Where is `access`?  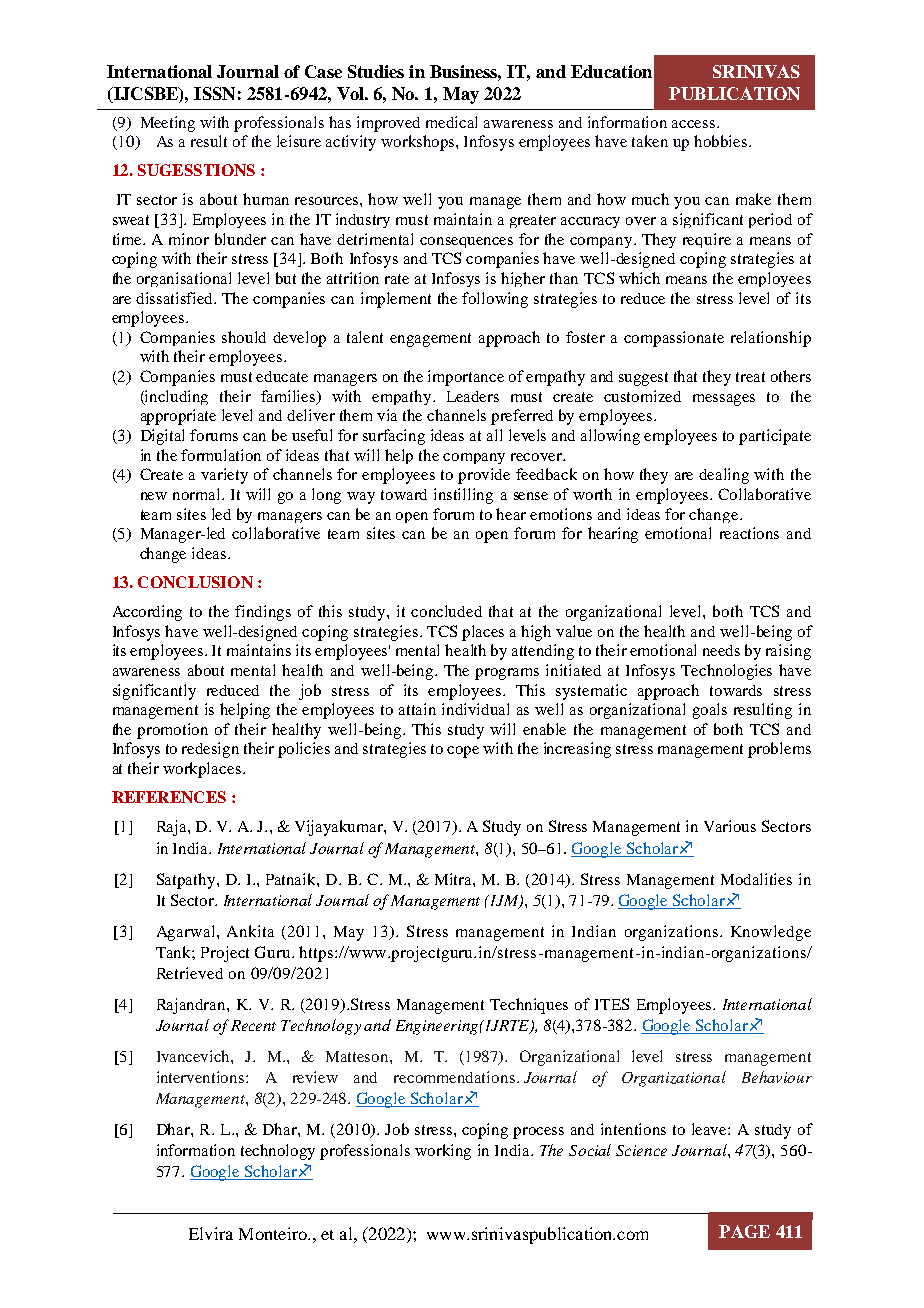
access is located at coordinates (695, 124).
